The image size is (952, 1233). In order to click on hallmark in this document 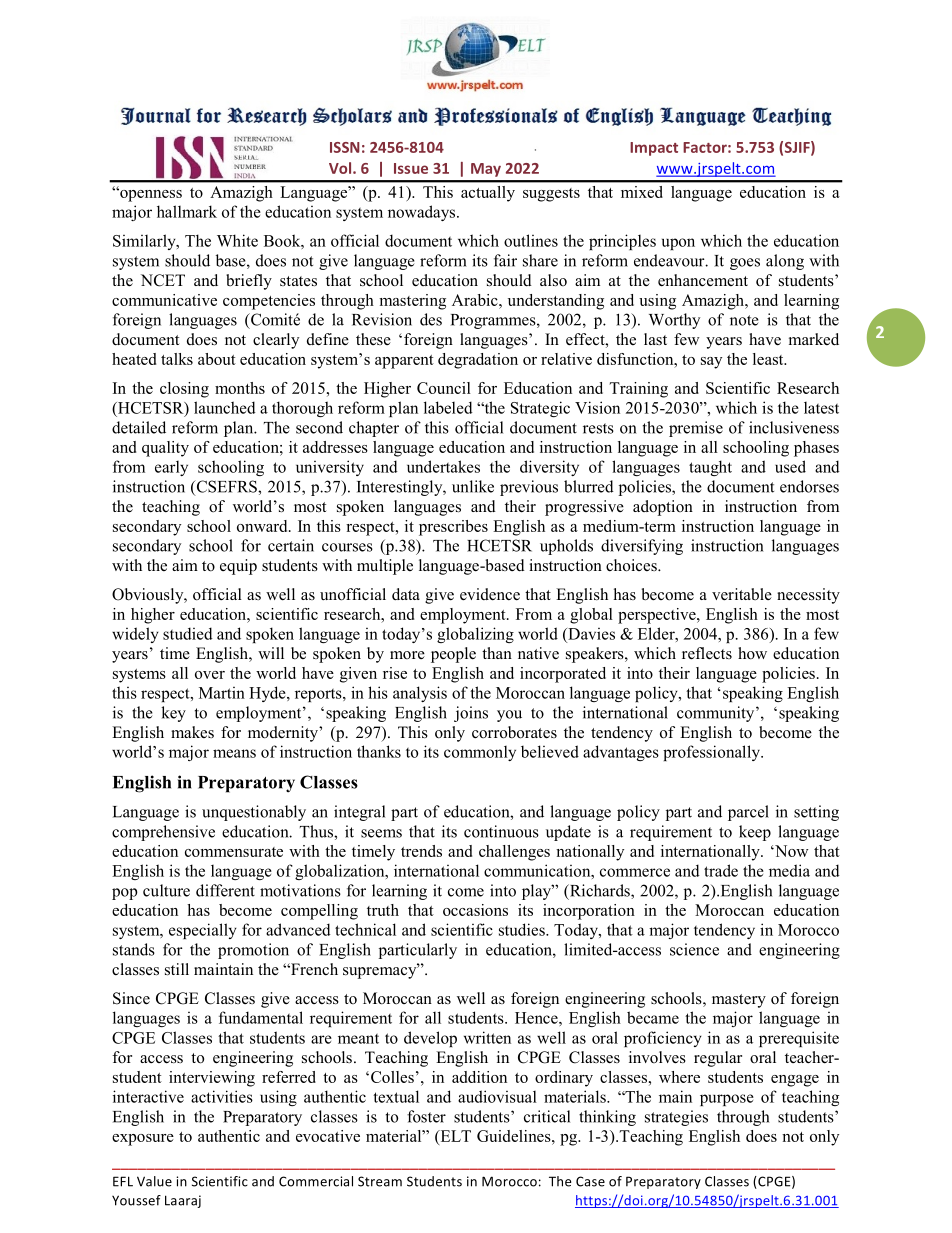, I will do `click(187, 211)`.
